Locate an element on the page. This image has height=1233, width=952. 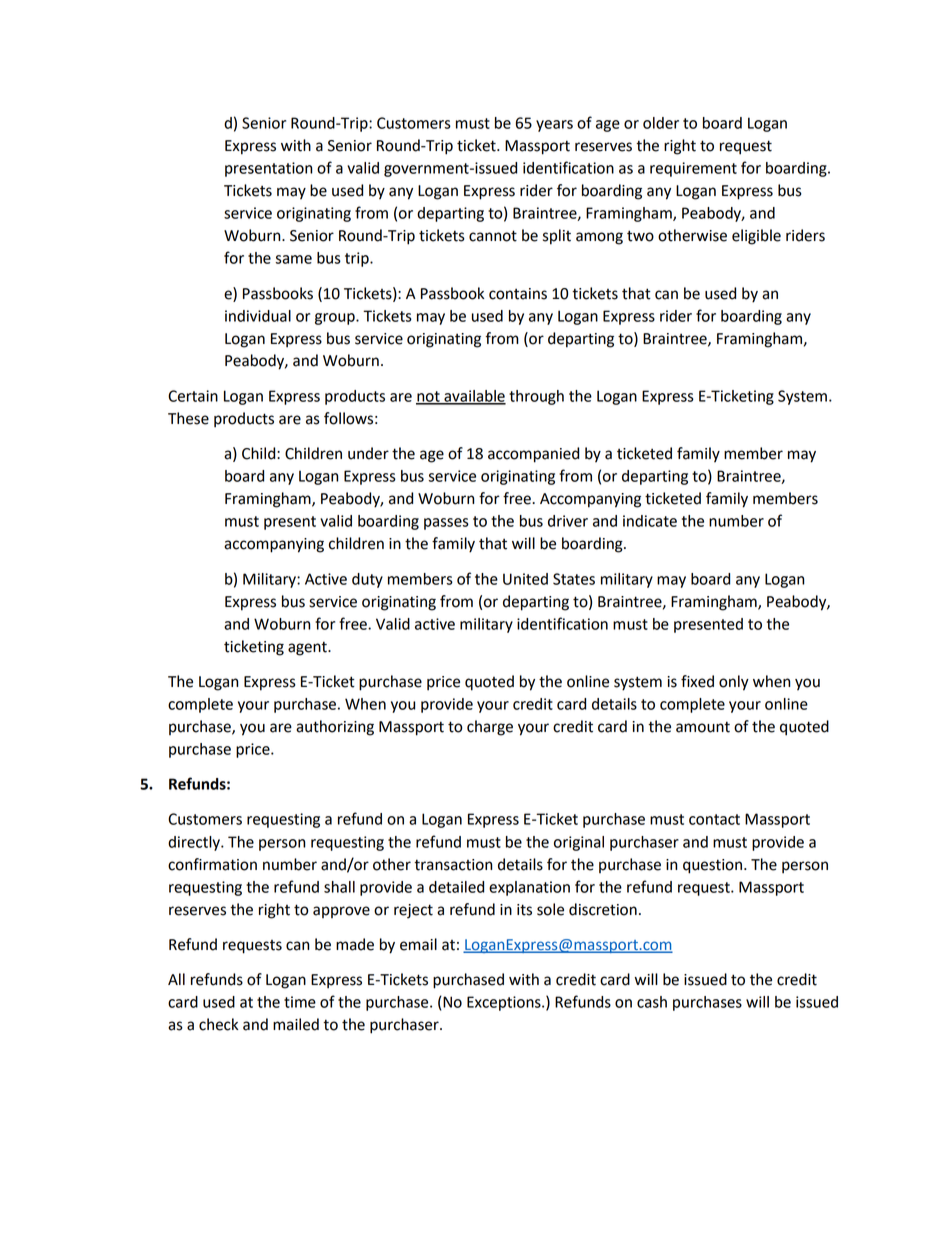
These is located at coordinates (188, 418).
